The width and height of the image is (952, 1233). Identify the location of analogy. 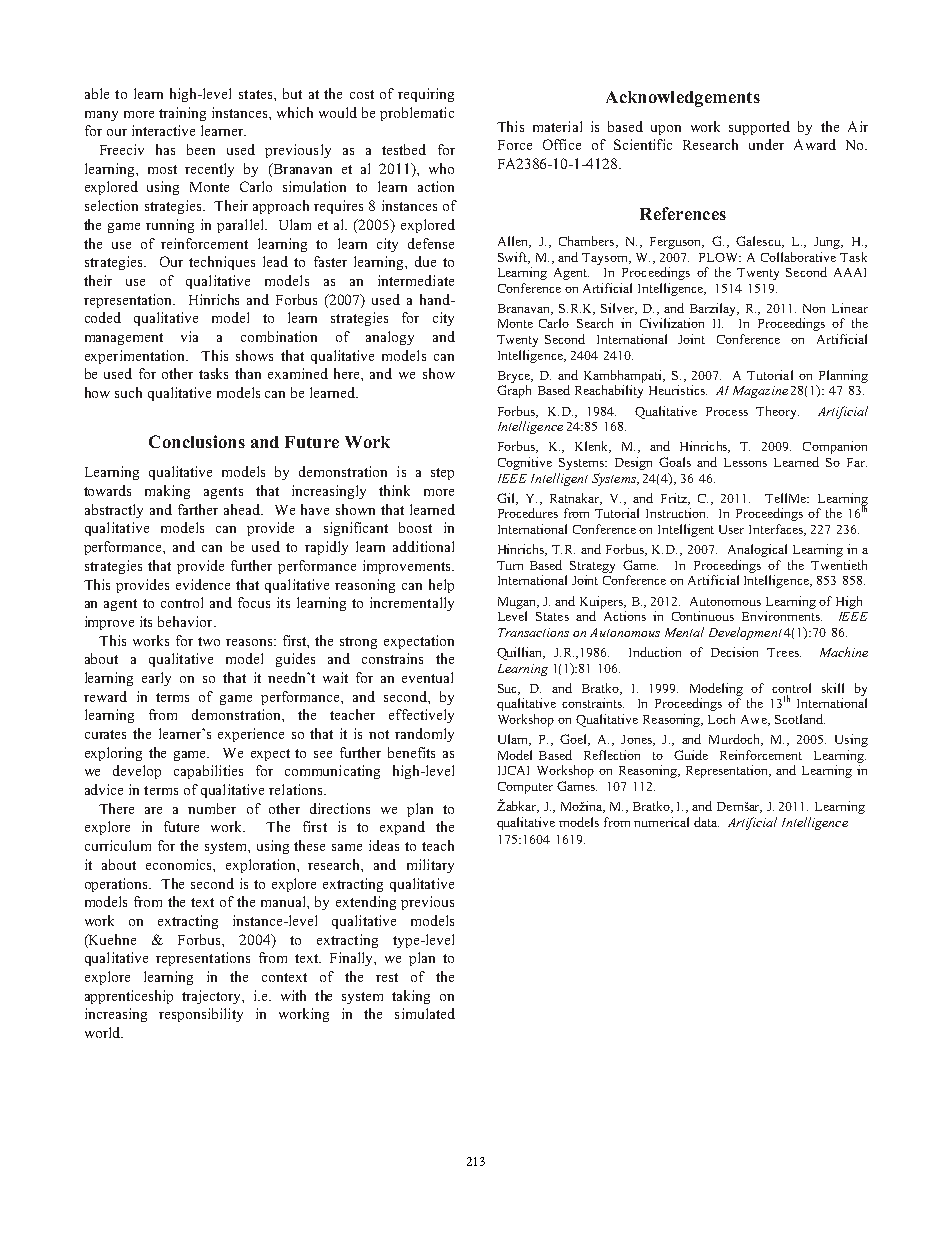
(390, 338).
